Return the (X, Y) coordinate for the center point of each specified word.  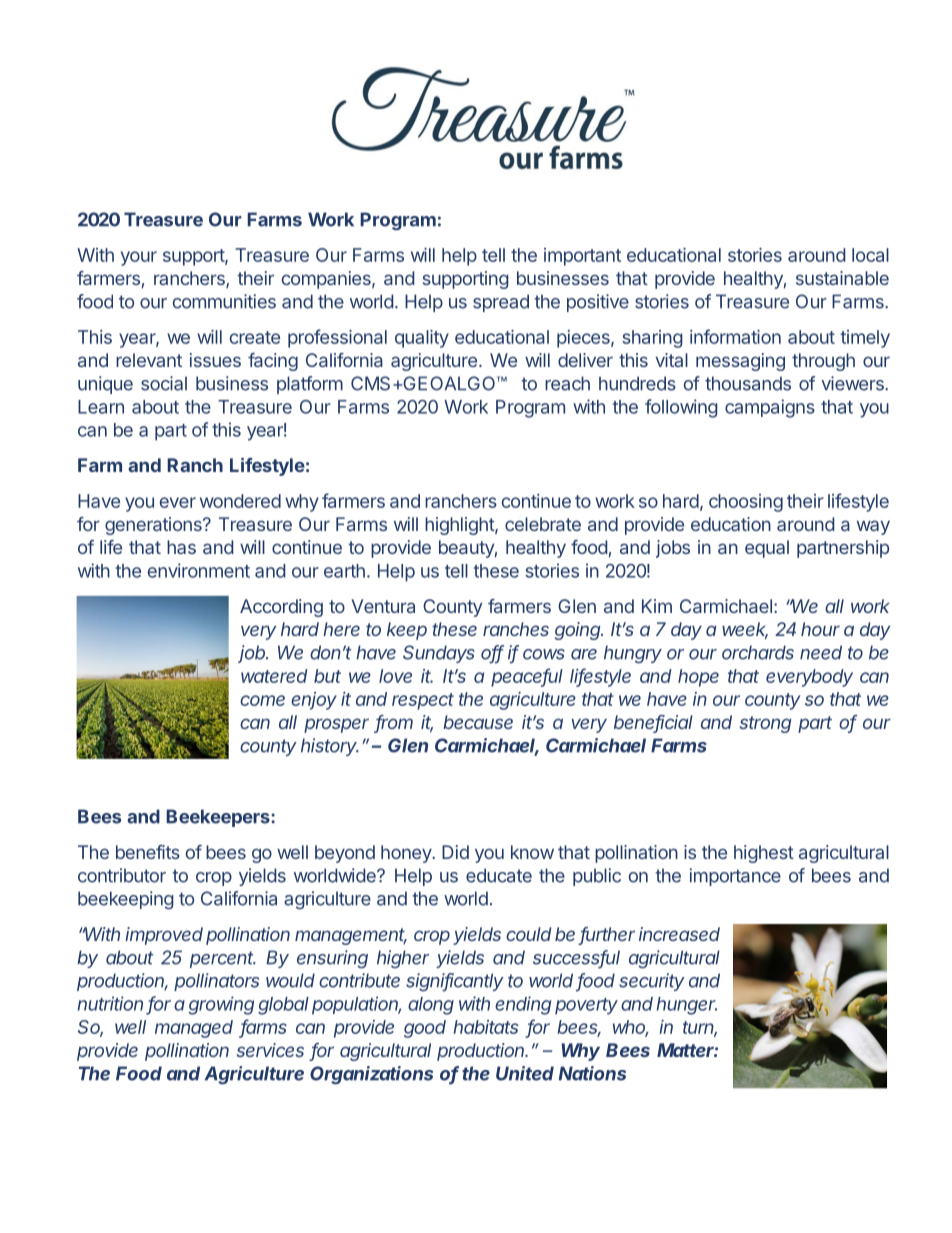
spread (501, 303)
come (262, 700)
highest (764, 854)
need (821, 652)
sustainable (842, 278)
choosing (746, 503)
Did (455, 852)
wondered (240, 501)
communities (224, 301)
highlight (460, 526)
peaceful (527, 677)
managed (194, 1029)
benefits (148, 852)
